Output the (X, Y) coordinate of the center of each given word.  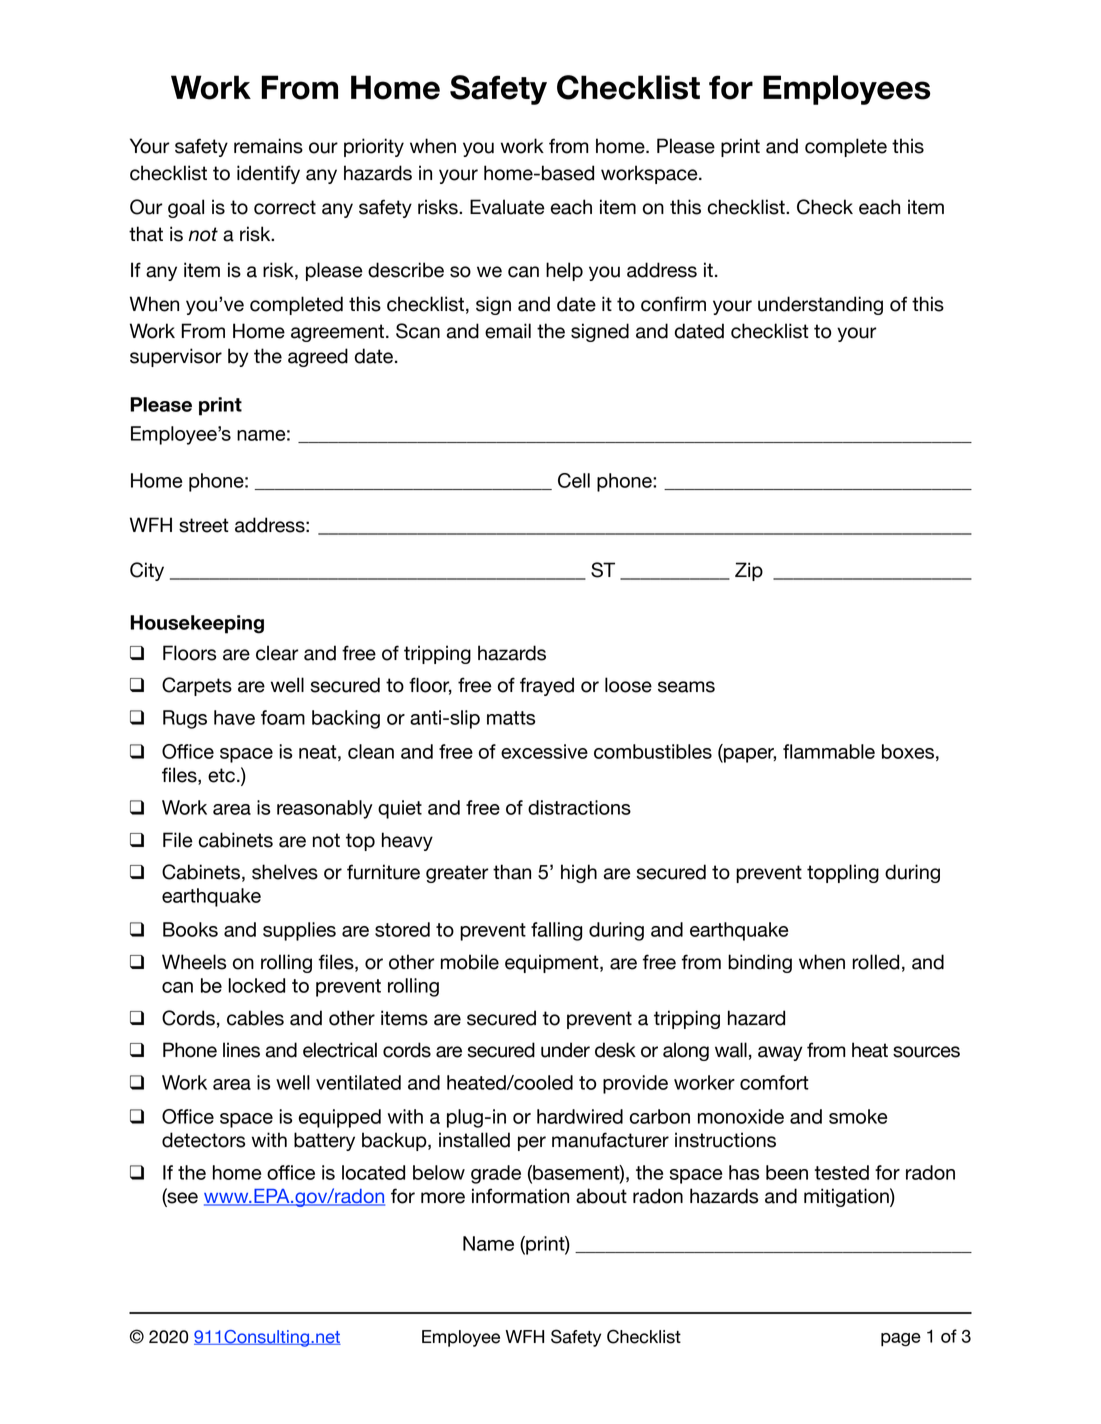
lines (241, 1050)
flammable (829, 751)
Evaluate (507, 207)
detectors (203, 1140)
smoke (858, 1116)
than (512, 872)
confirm (673, 304)
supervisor (176, 357)
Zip (749, 571)
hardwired (580, 1116)
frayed (547, 686)
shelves (285, 872)
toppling (843, 873)
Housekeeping (197, 624)
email (508, 331)
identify (268, 174)
